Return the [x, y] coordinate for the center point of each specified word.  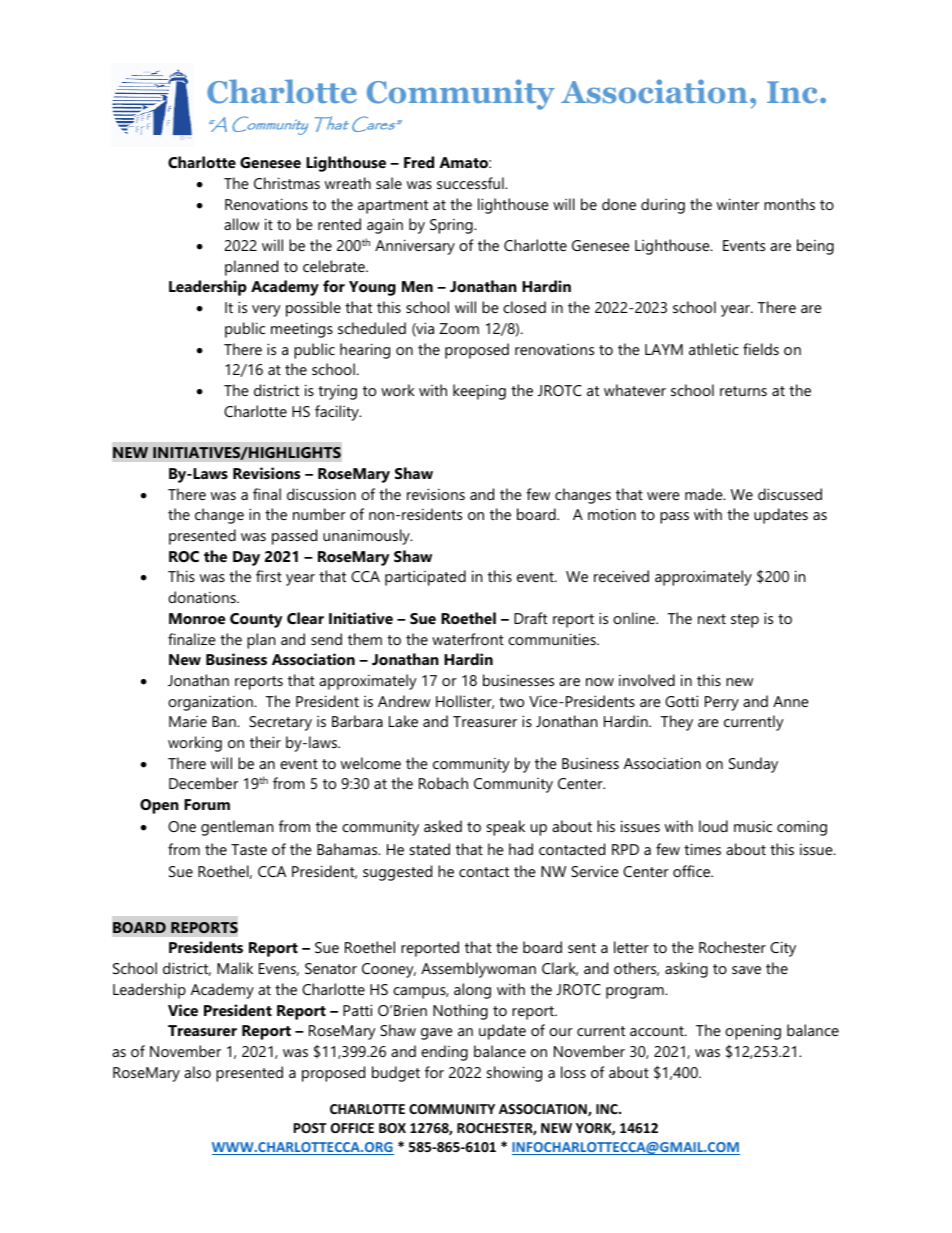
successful [471, 183]
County [256, 620]
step [745, 621]
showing [514, 1074]
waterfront [468, 639]
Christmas [287, 183]
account [658, 1031]
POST [310, 1128]
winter [738, 204]
